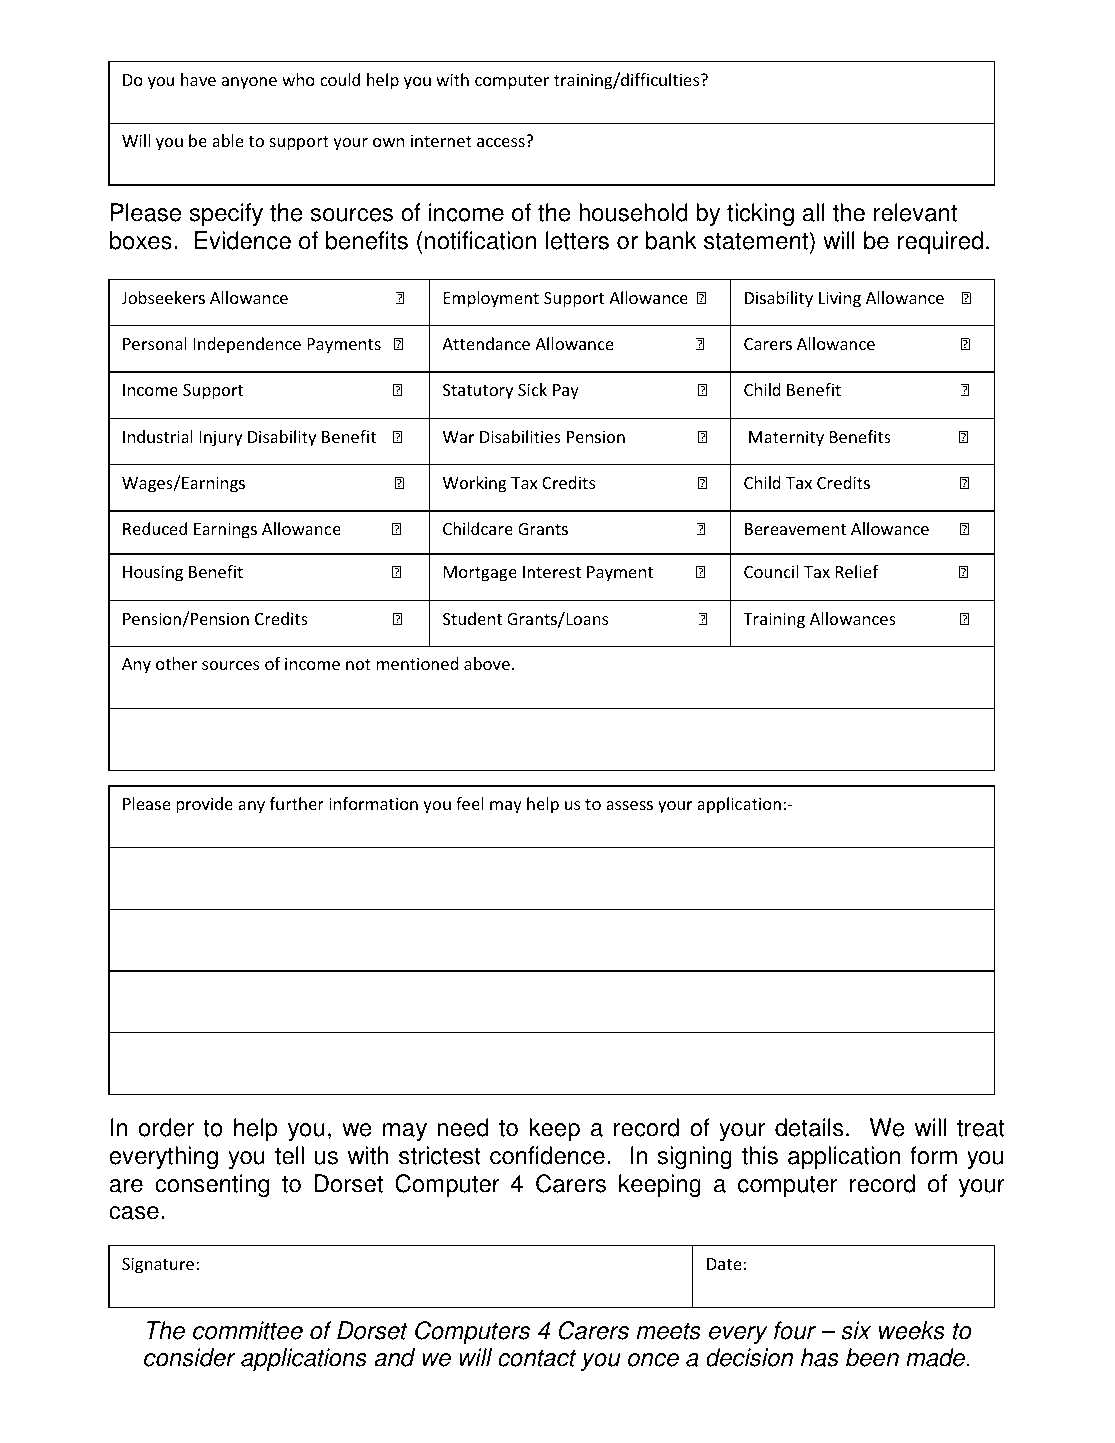 The width and height of the document is (1115, 1443). What do you see at coordinates (487, 663) in the document?
I see `above` at bounding box center [487, 663].
